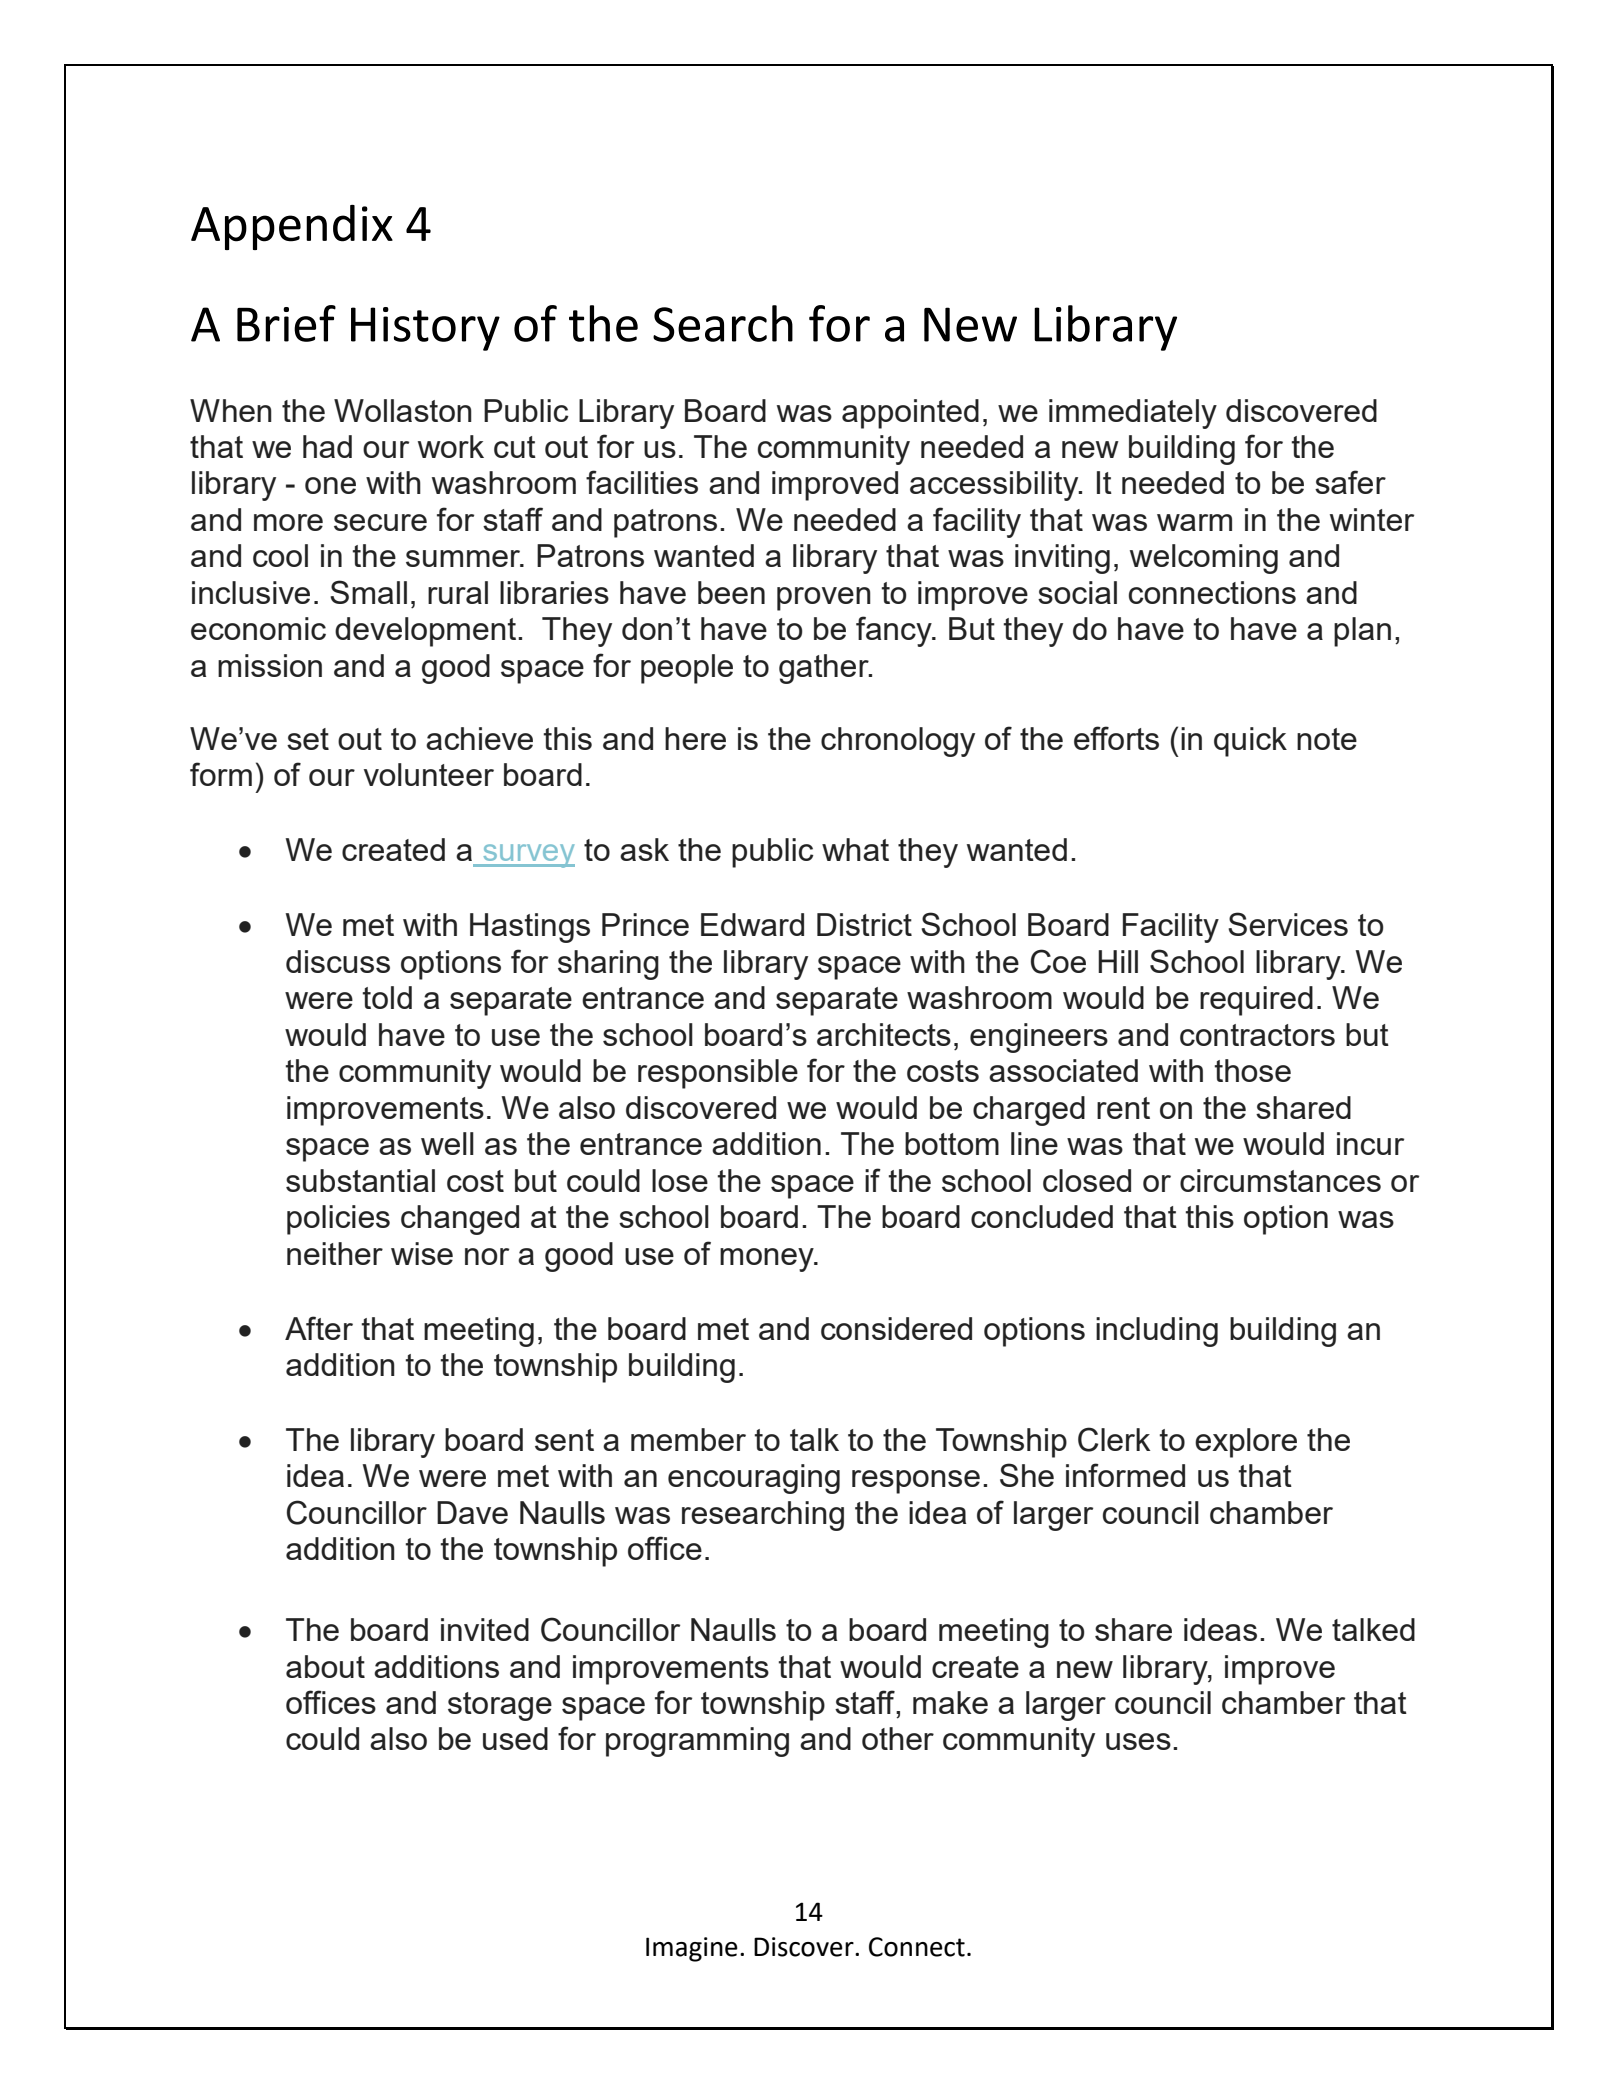  What do you see at coordinates (1246, 1443) in the page?
I see `explore` at bounding box center [1246, 1443].
